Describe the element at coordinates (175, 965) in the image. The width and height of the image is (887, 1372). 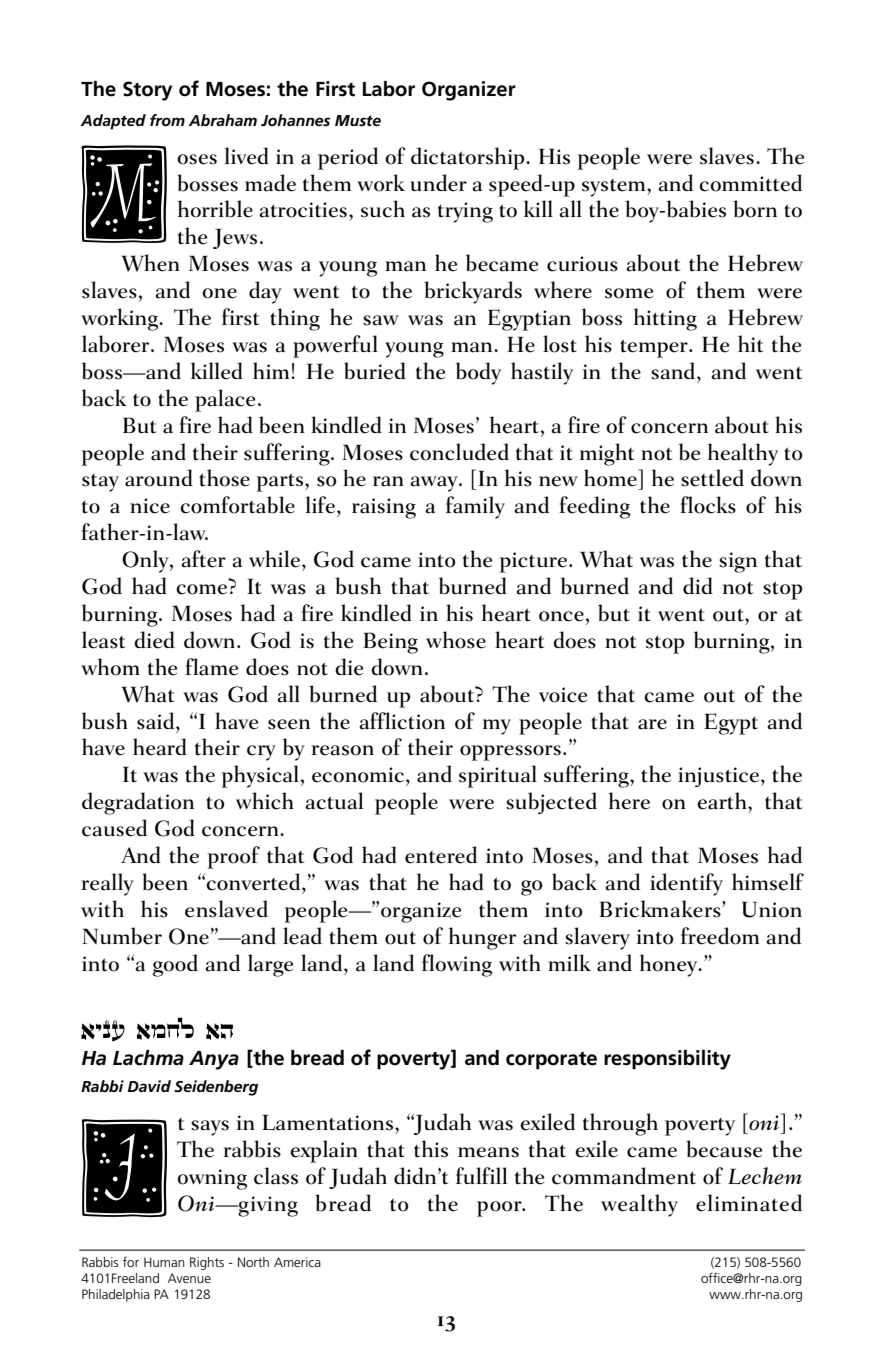
I see `good` at that location.
